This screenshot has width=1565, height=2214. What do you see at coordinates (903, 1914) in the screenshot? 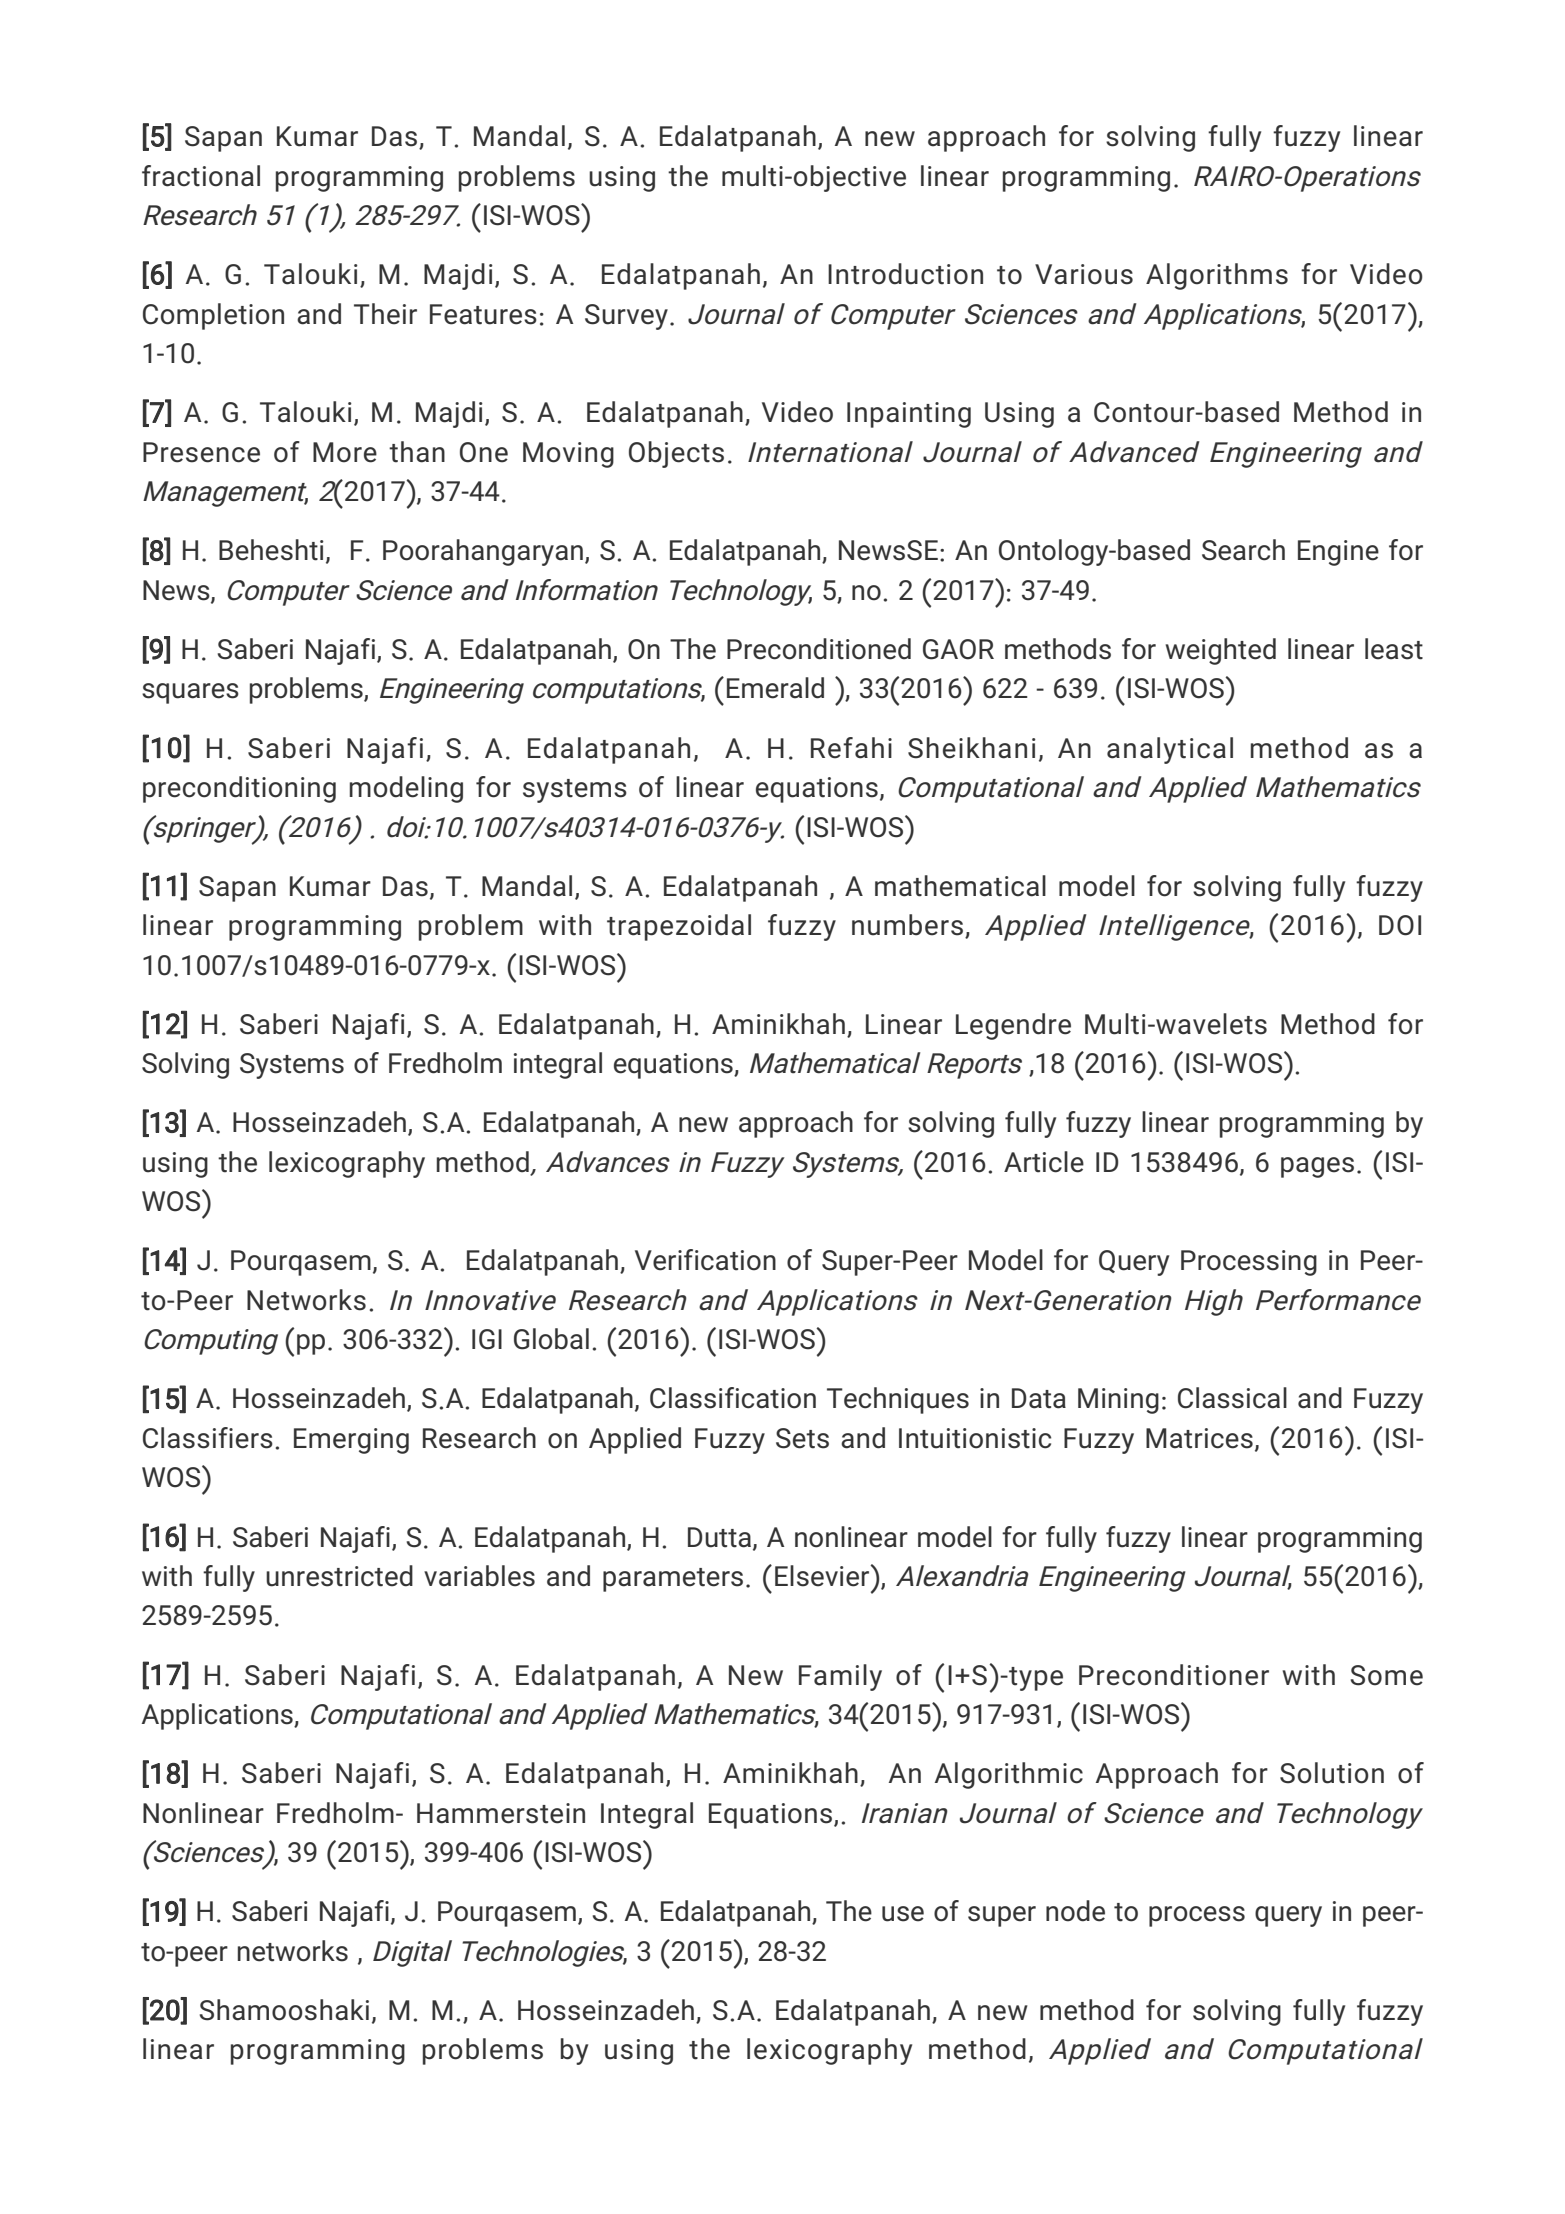
I see `use` at bounding box center [903, 1914].
